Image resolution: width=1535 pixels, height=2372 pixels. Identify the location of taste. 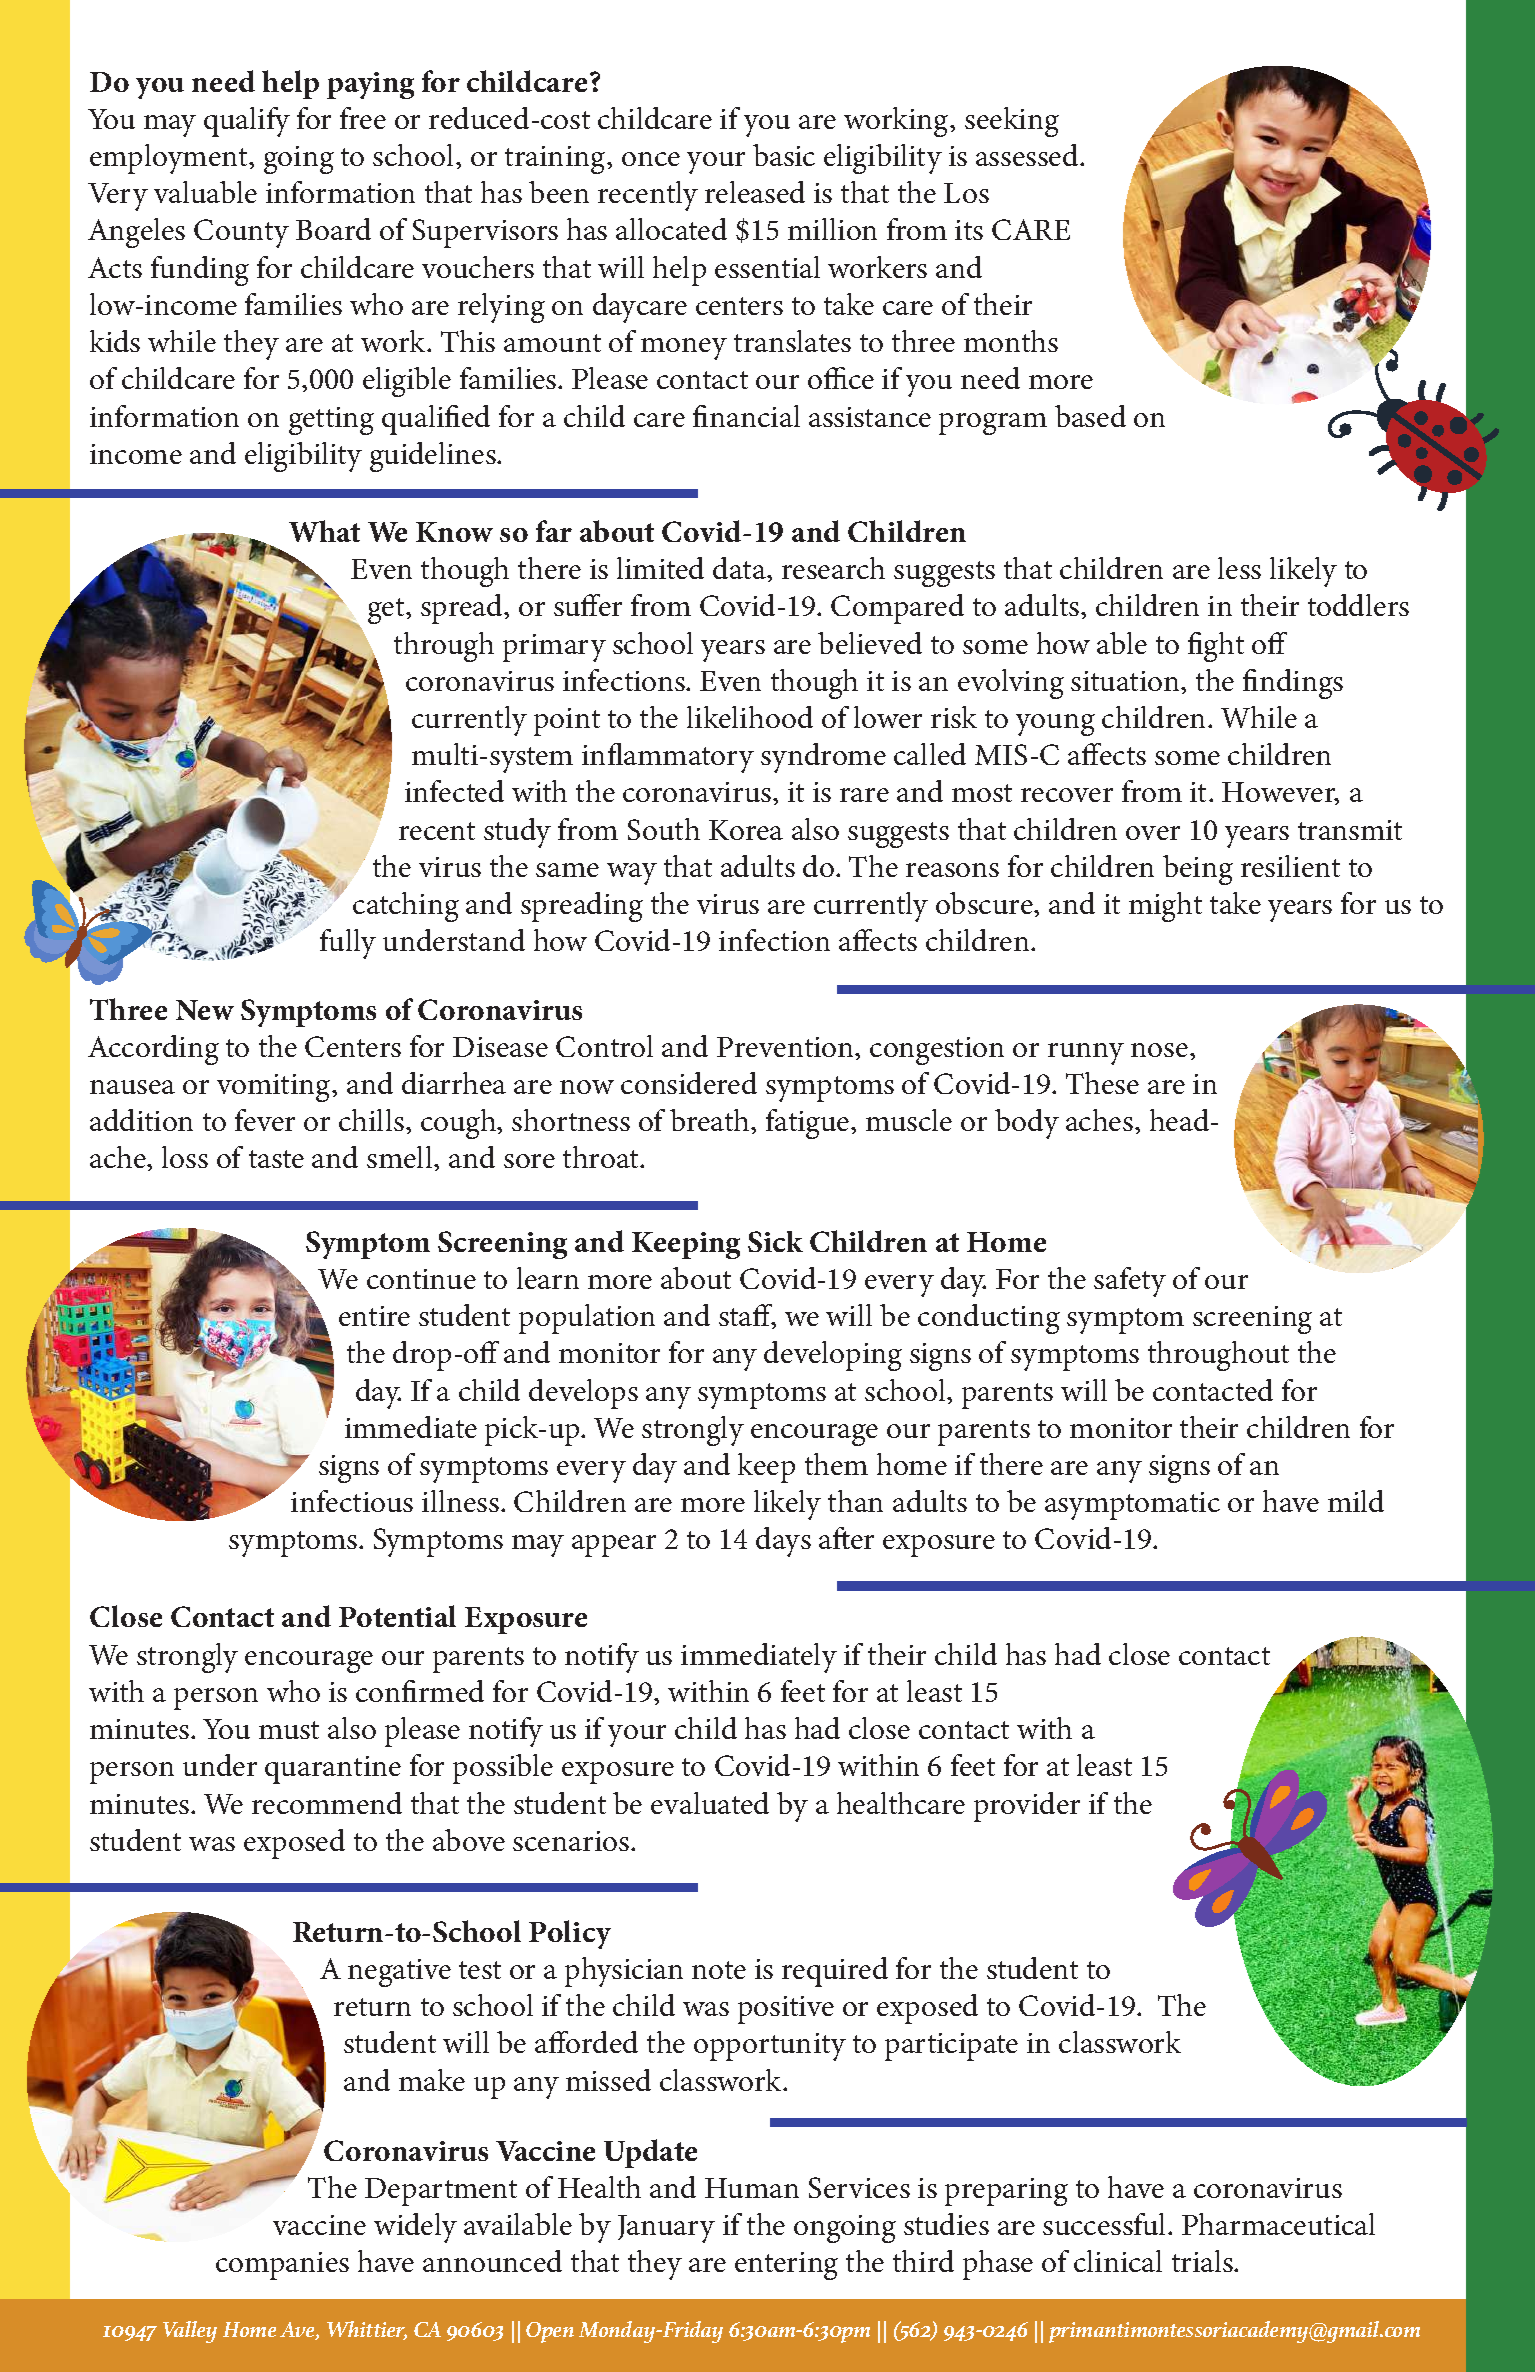
(276, 1159).
